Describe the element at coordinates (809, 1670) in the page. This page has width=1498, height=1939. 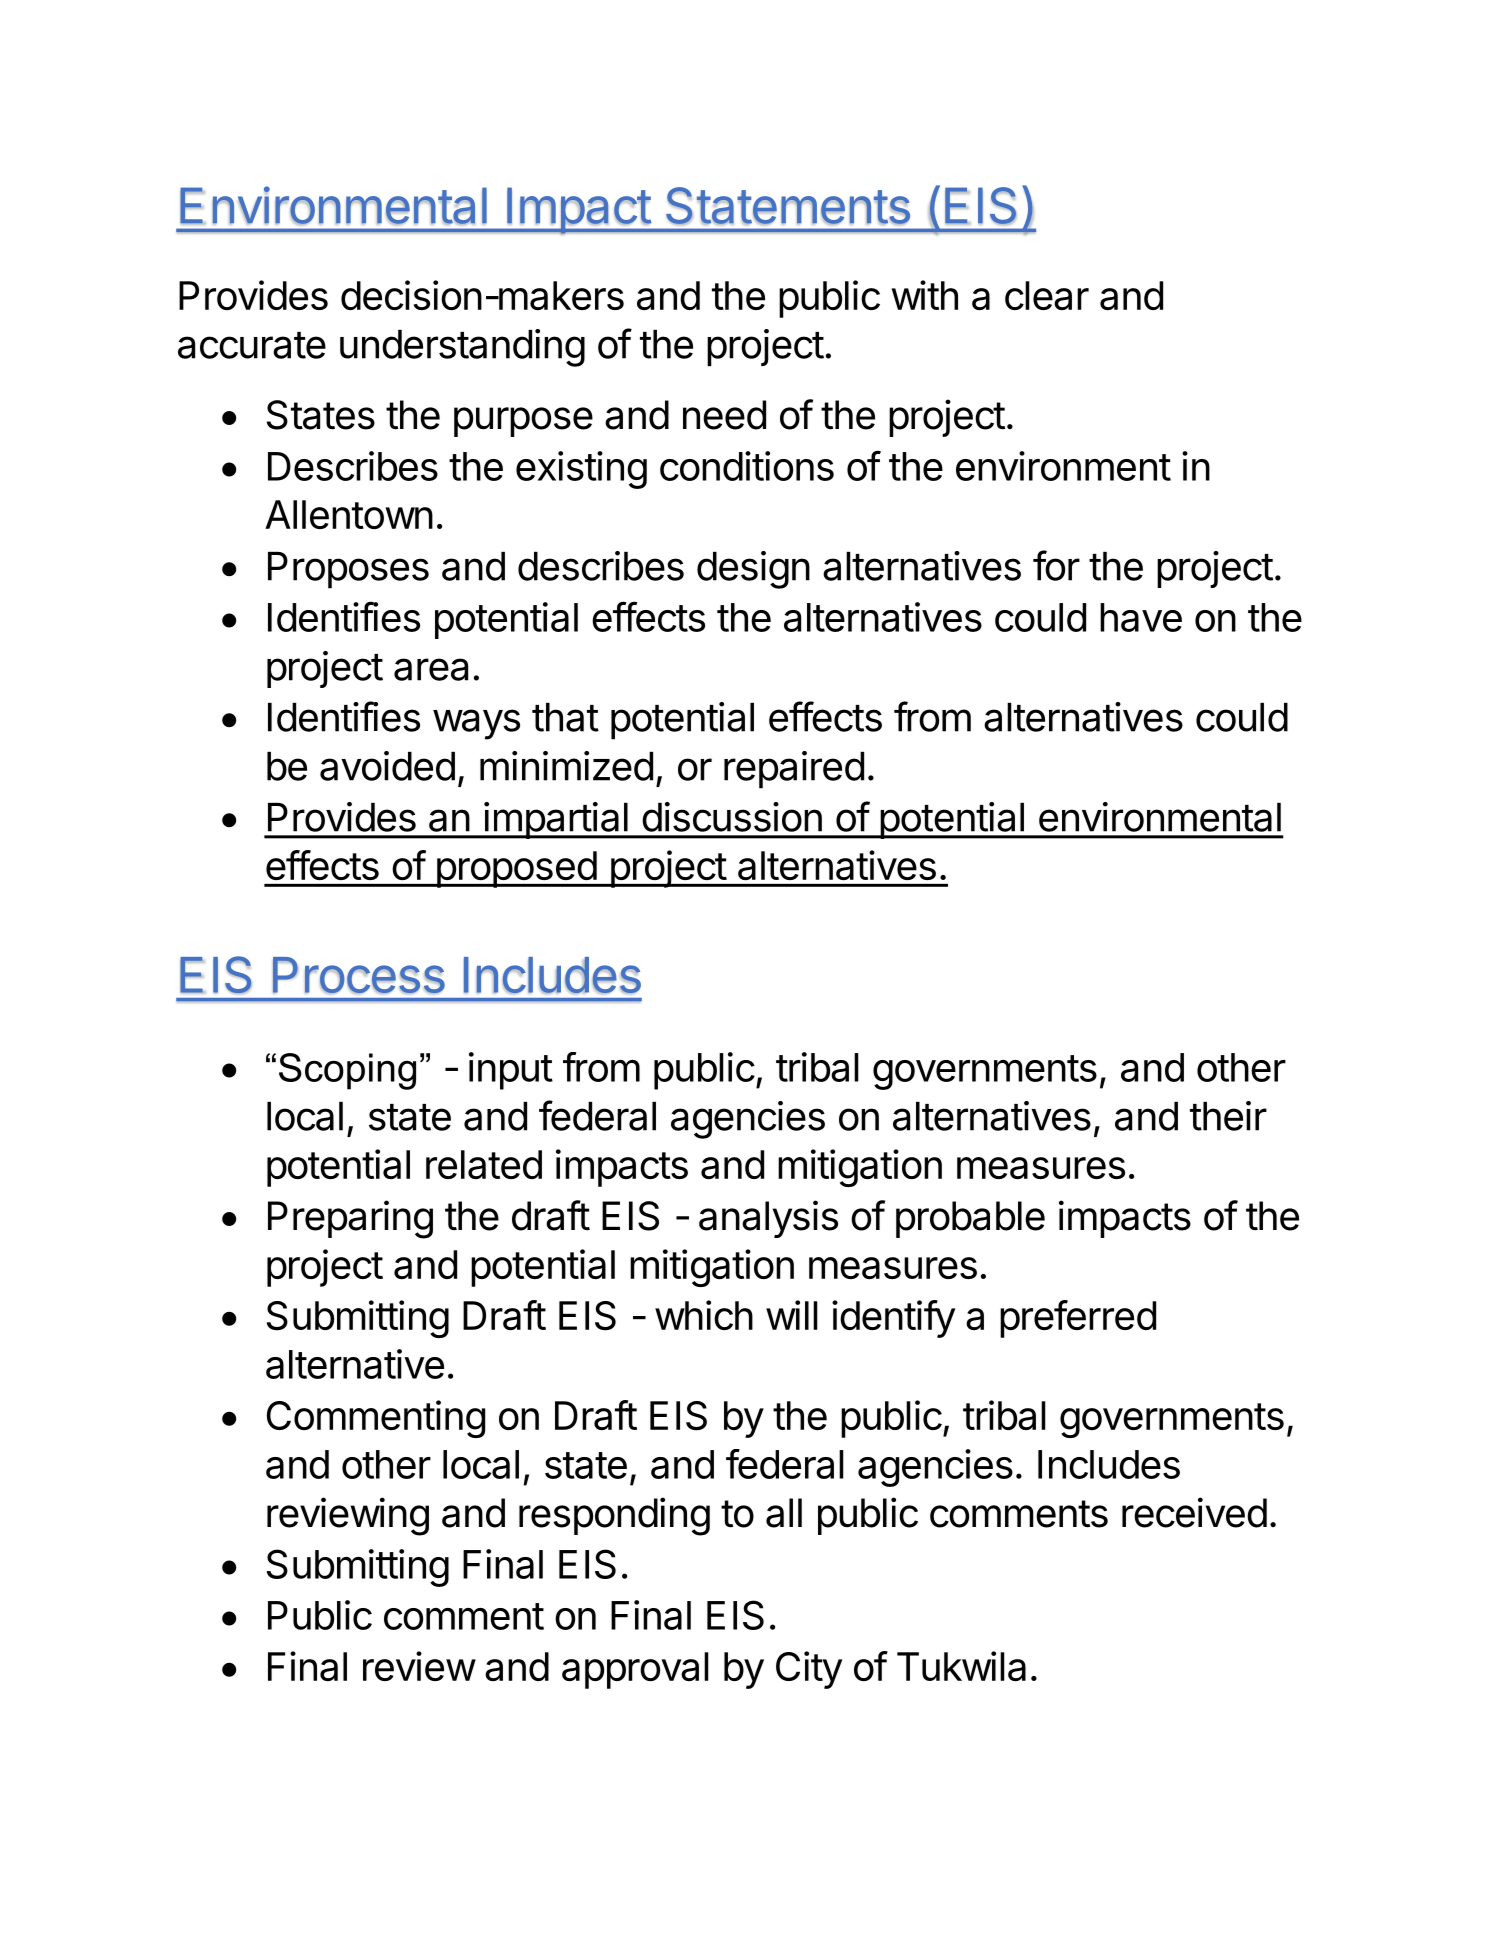
I see `City` at that location.
